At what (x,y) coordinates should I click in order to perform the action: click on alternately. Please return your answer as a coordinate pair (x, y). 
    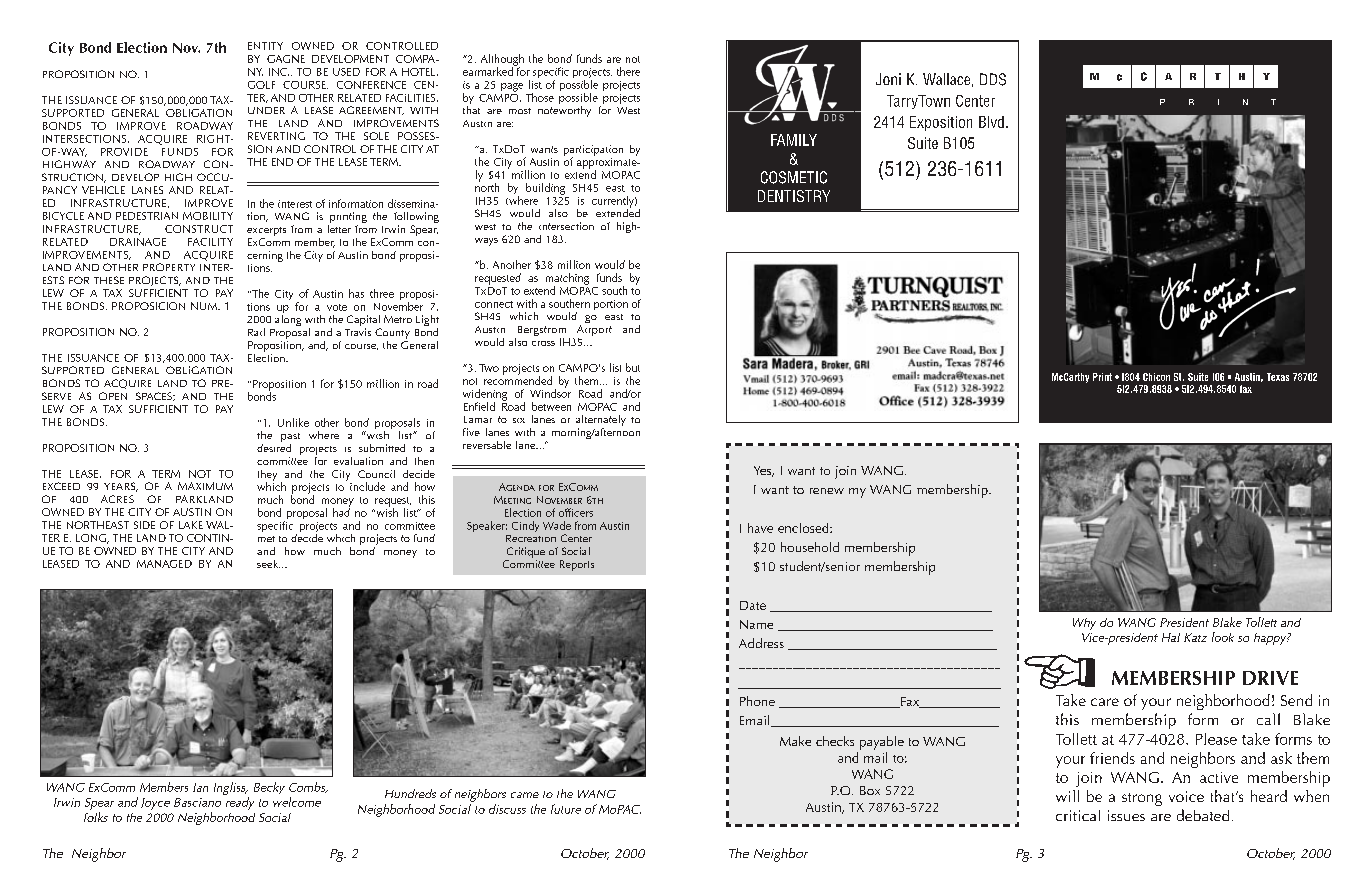
    Looking at the image, I should click on (601, 422).
